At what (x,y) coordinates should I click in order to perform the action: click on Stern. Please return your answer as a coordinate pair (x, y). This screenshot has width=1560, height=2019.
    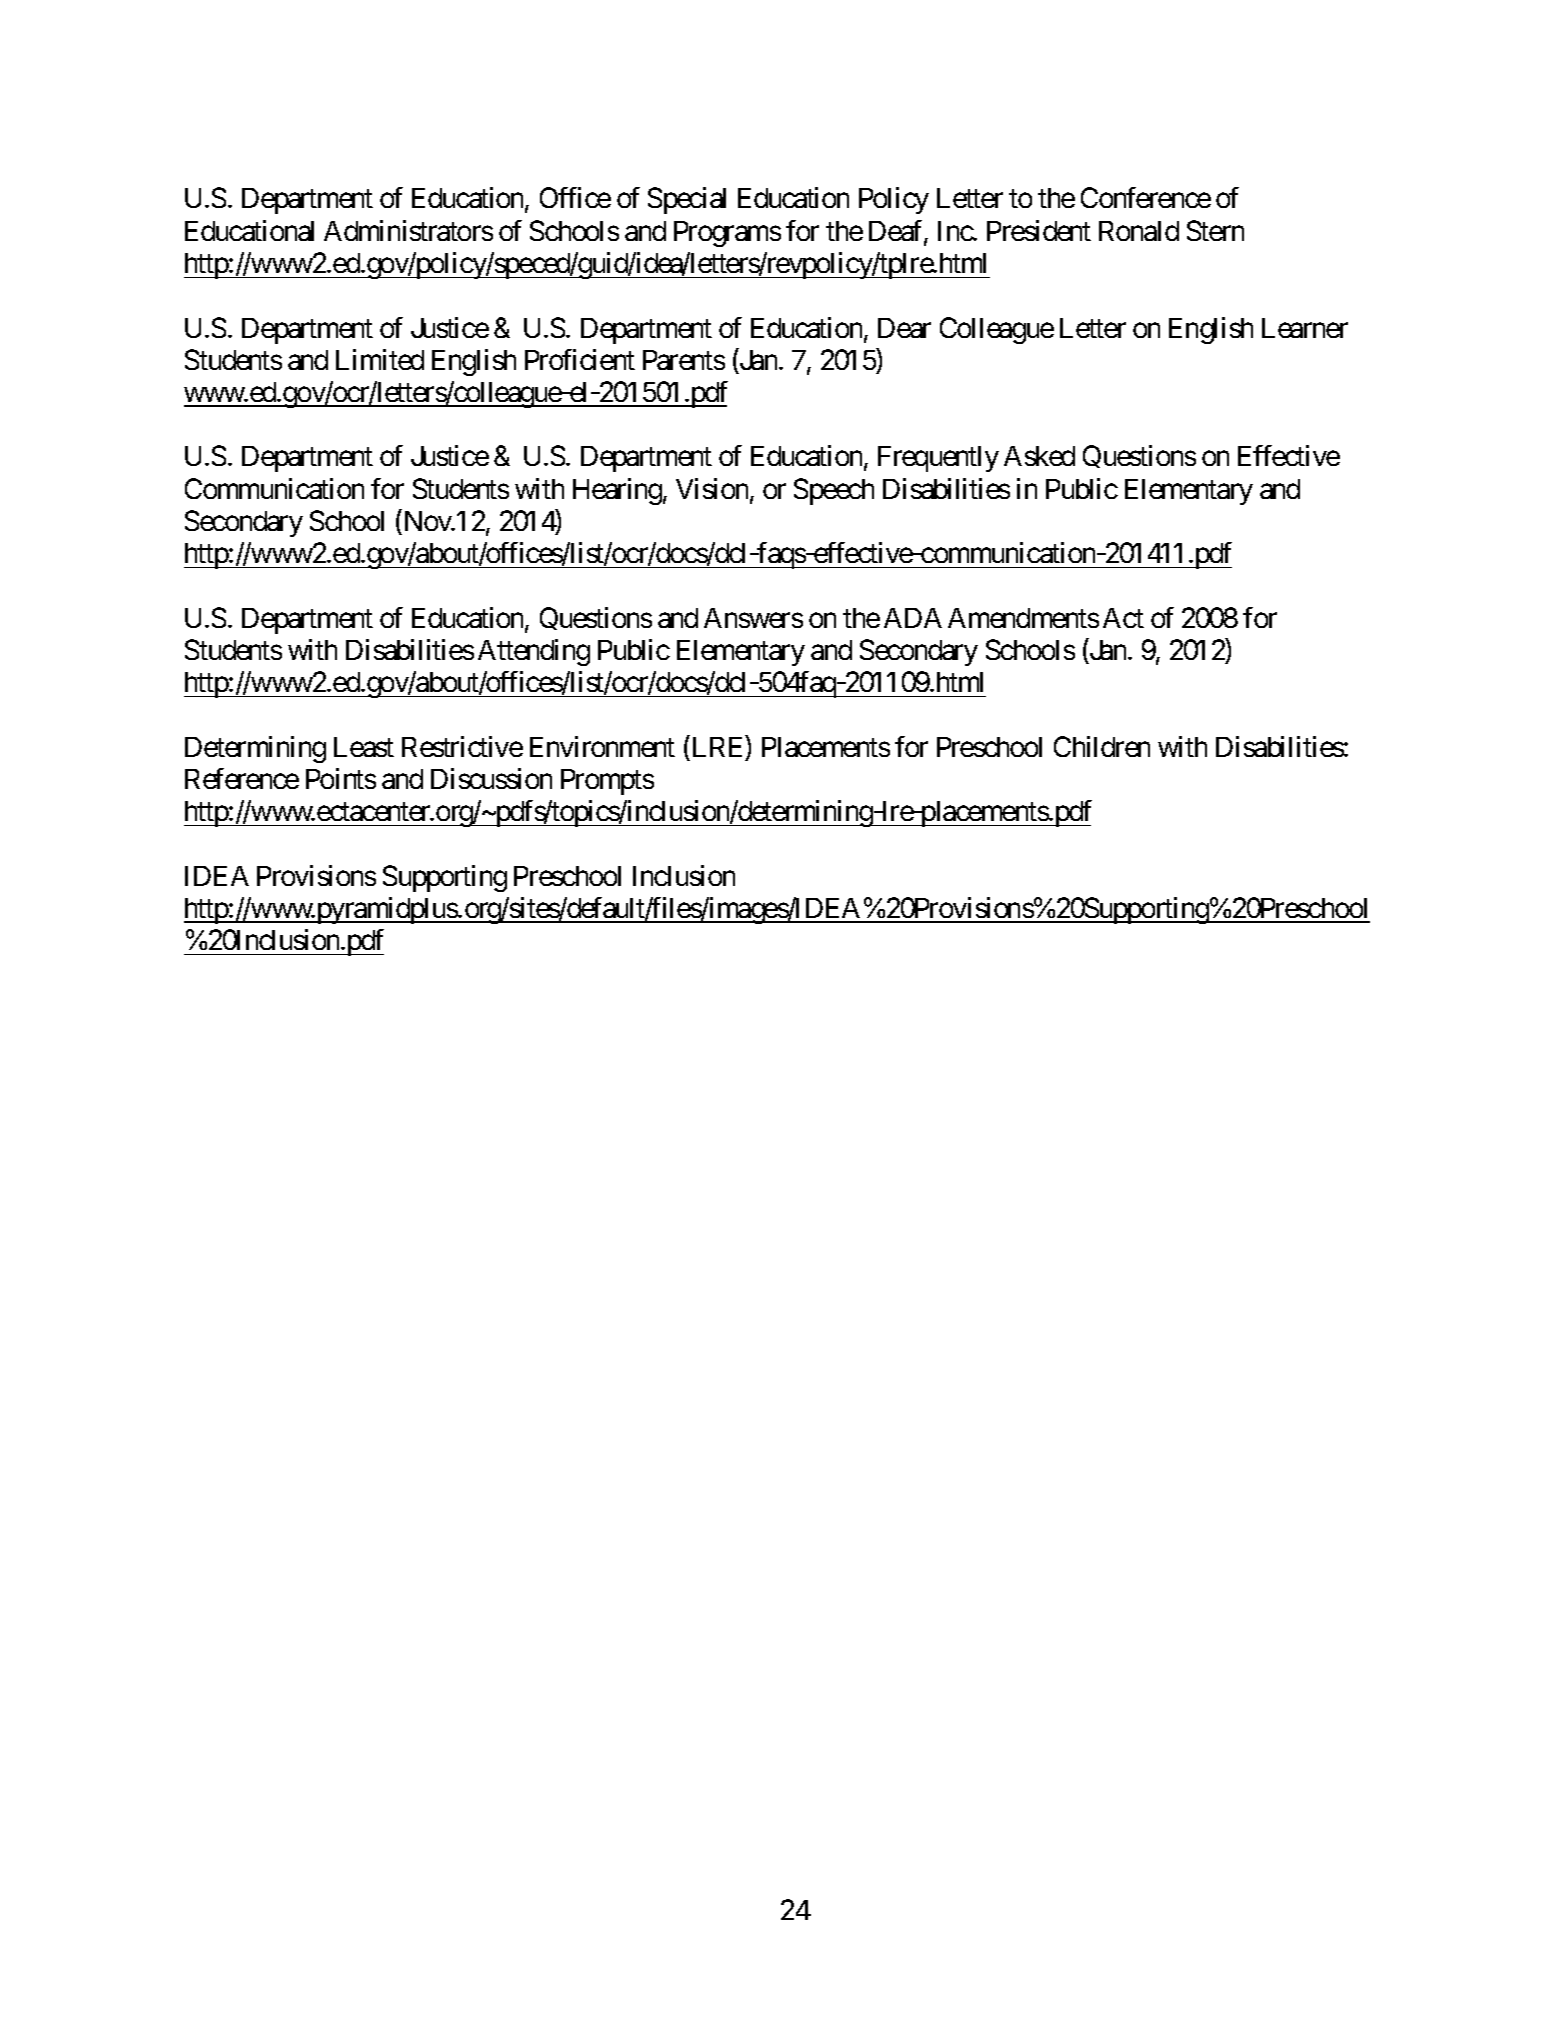
    Looking at the image, I should click on (1215, 230).
